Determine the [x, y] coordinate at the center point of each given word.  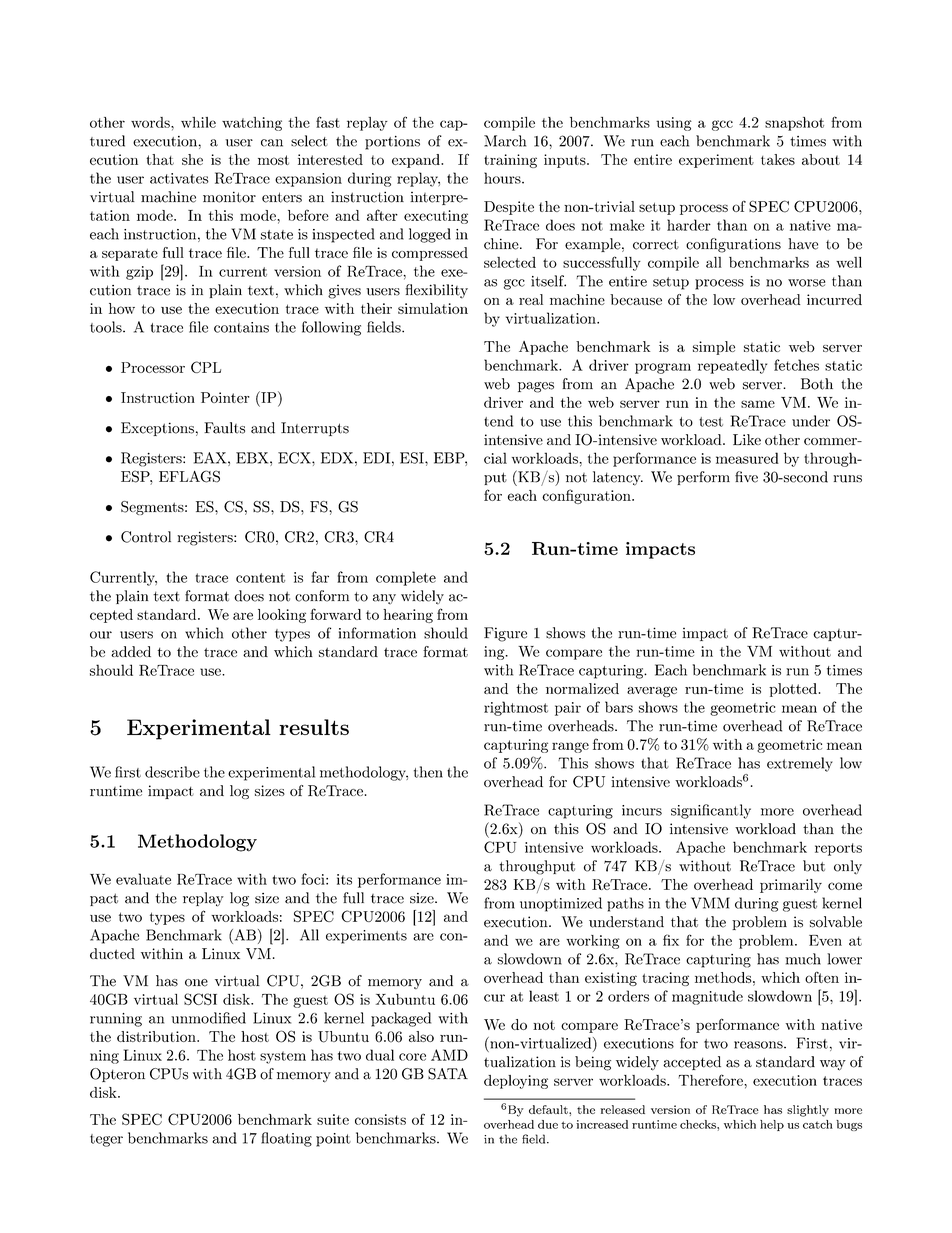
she [192, 159]
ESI [413, 458]
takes [778, 159]
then [428, 772]
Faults [224, 428]
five [746, 477]
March [505, 141]
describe [172, 772]
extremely [800, 764]
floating [286, 1139]
